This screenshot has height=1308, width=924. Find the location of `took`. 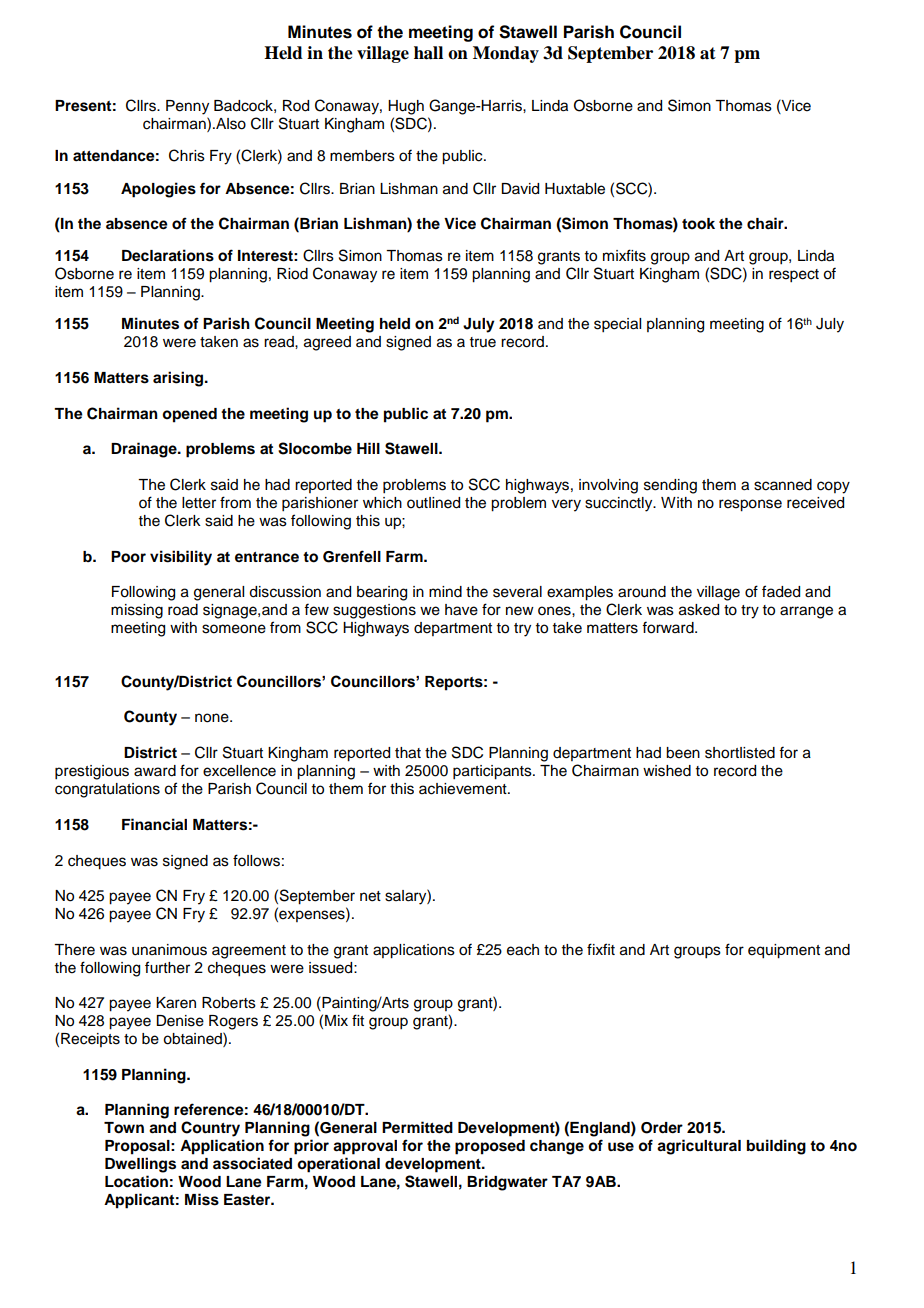

took is located at coordinates (698, 224).
